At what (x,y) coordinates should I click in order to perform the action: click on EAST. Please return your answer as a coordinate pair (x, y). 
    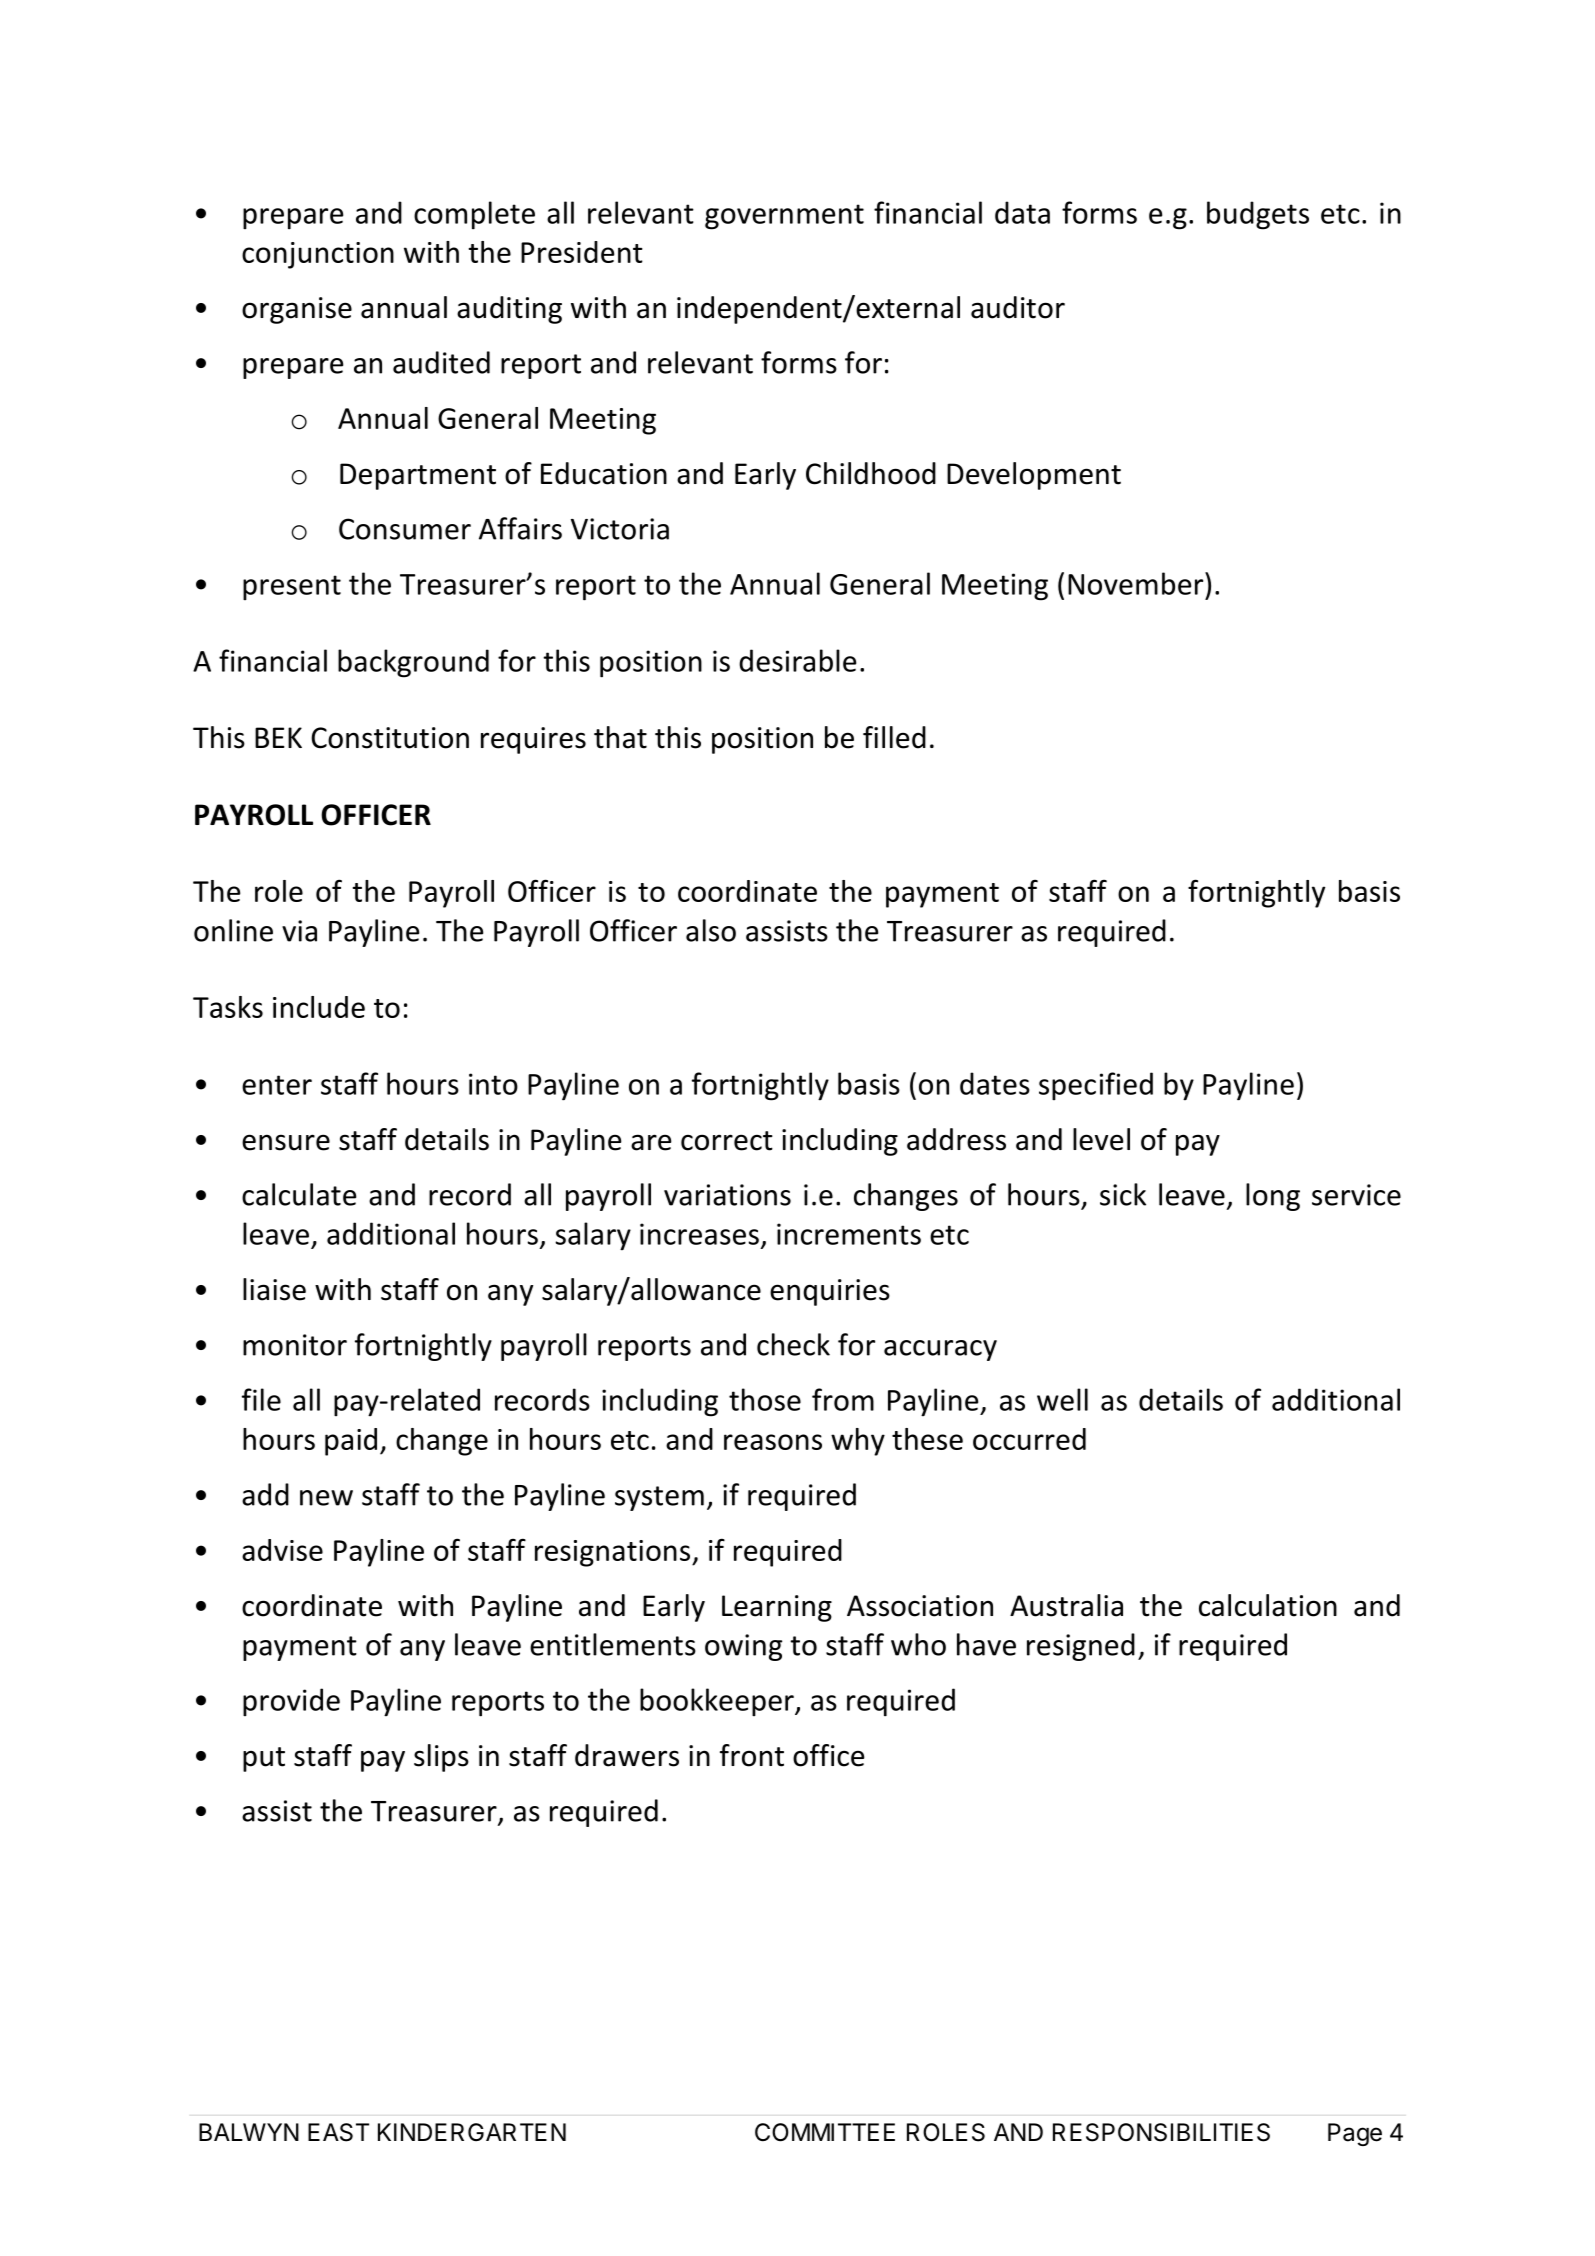
    Looking at the image, I should click on (338, 2132).
